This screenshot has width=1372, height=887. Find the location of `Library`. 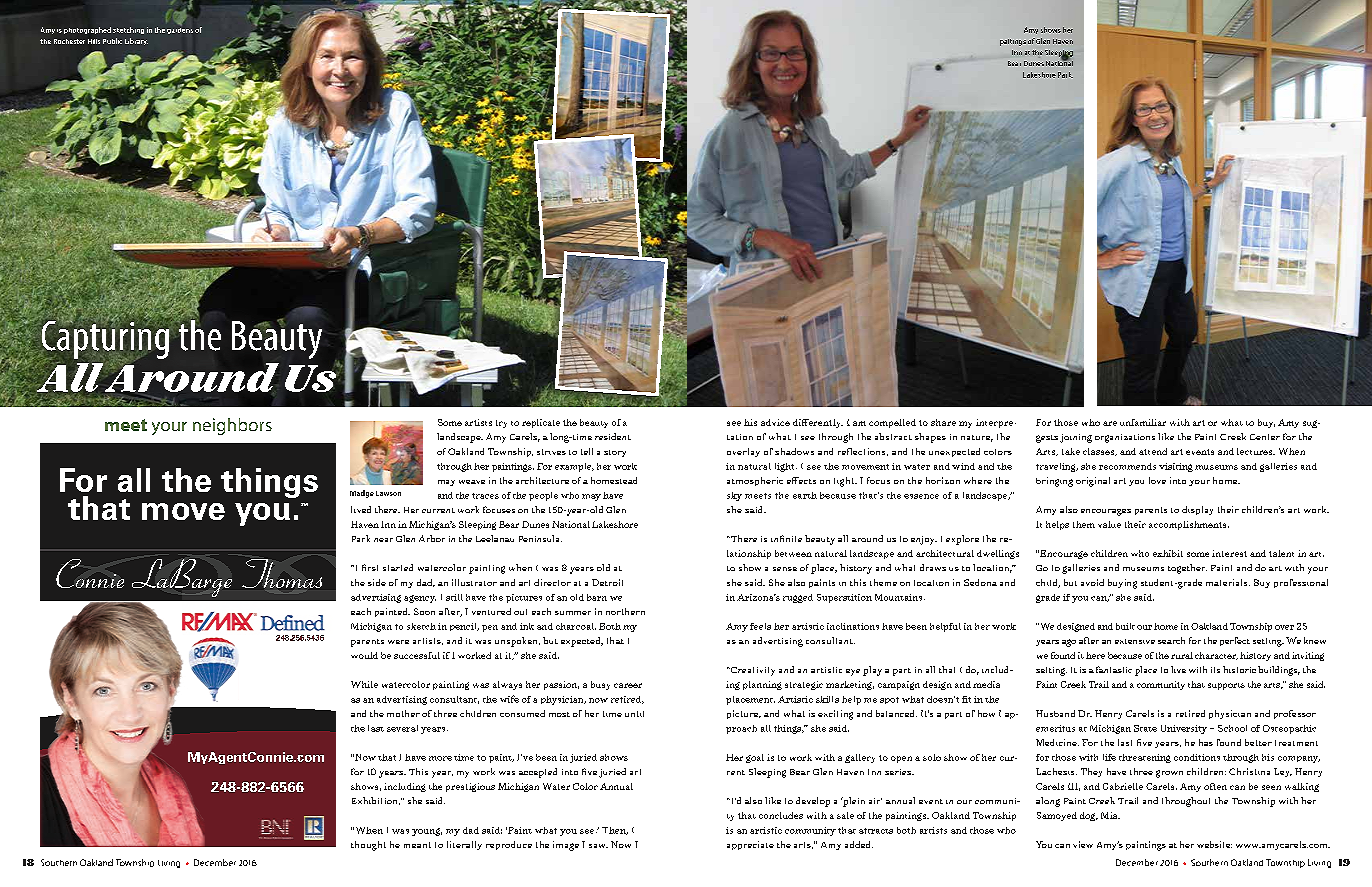

Library is located at coordinates (136, 41).
